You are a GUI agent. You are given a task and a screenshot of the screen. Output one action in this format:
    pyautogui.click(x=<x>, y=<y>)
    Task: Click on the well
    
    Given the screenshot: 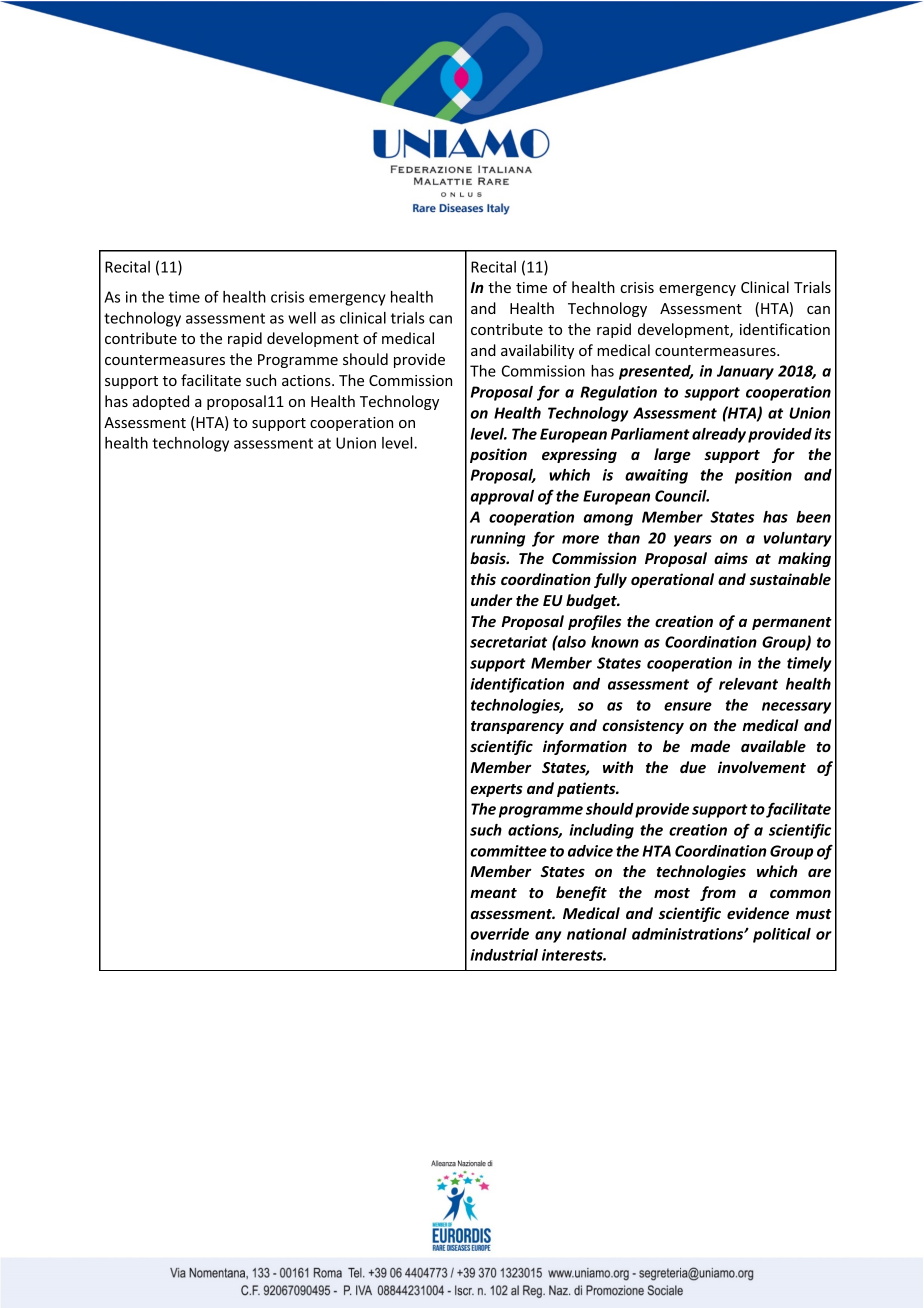 What is the action you would take?
    pyautogui.click(x=302, y=318)
